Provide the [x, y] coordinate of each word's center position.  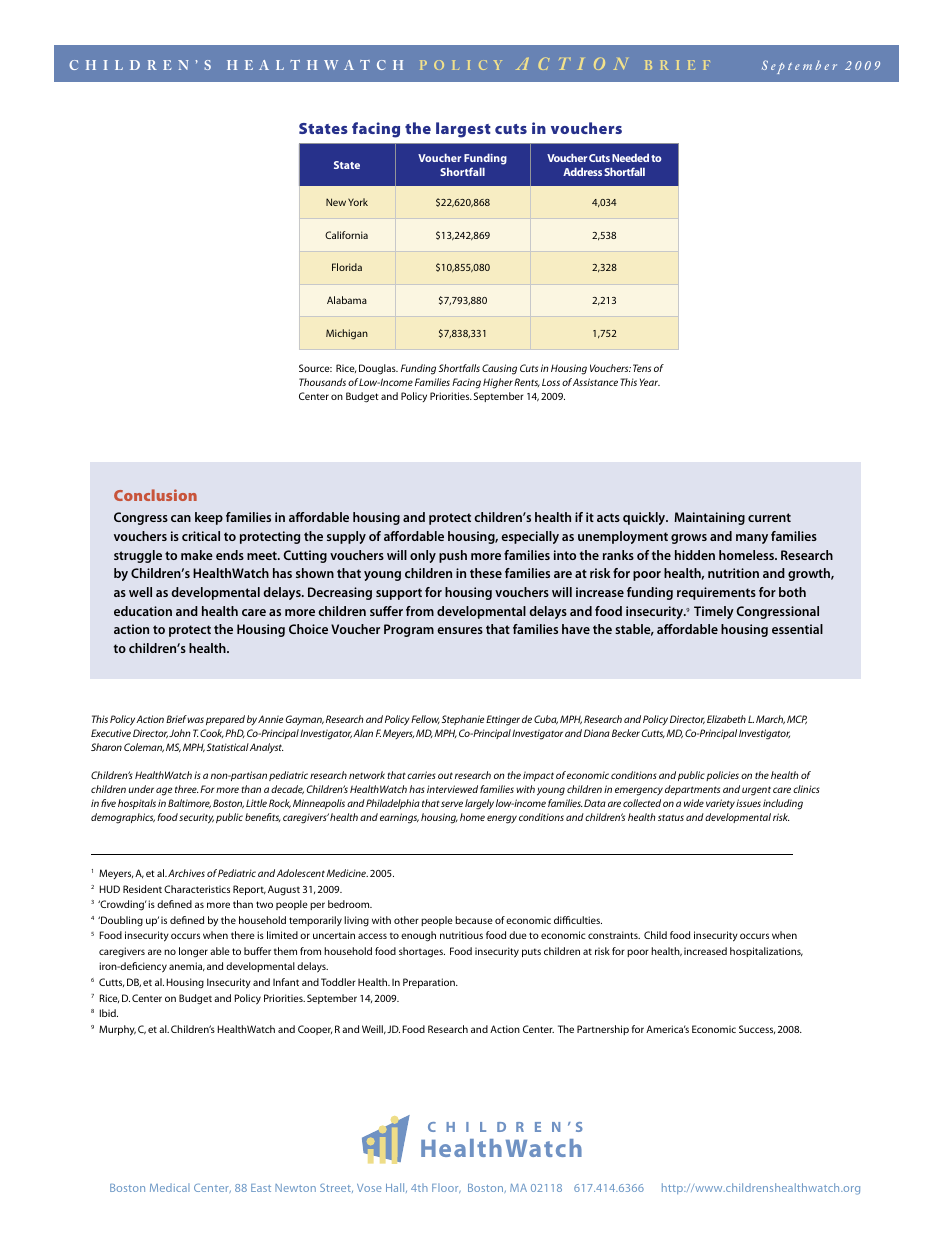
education [143, 611]
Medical [170, 1187]
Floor [446, 1188]
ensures [460, 630]
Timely [714, 612]
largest [463, 130]
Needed [630, 157]
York [358, 202]
